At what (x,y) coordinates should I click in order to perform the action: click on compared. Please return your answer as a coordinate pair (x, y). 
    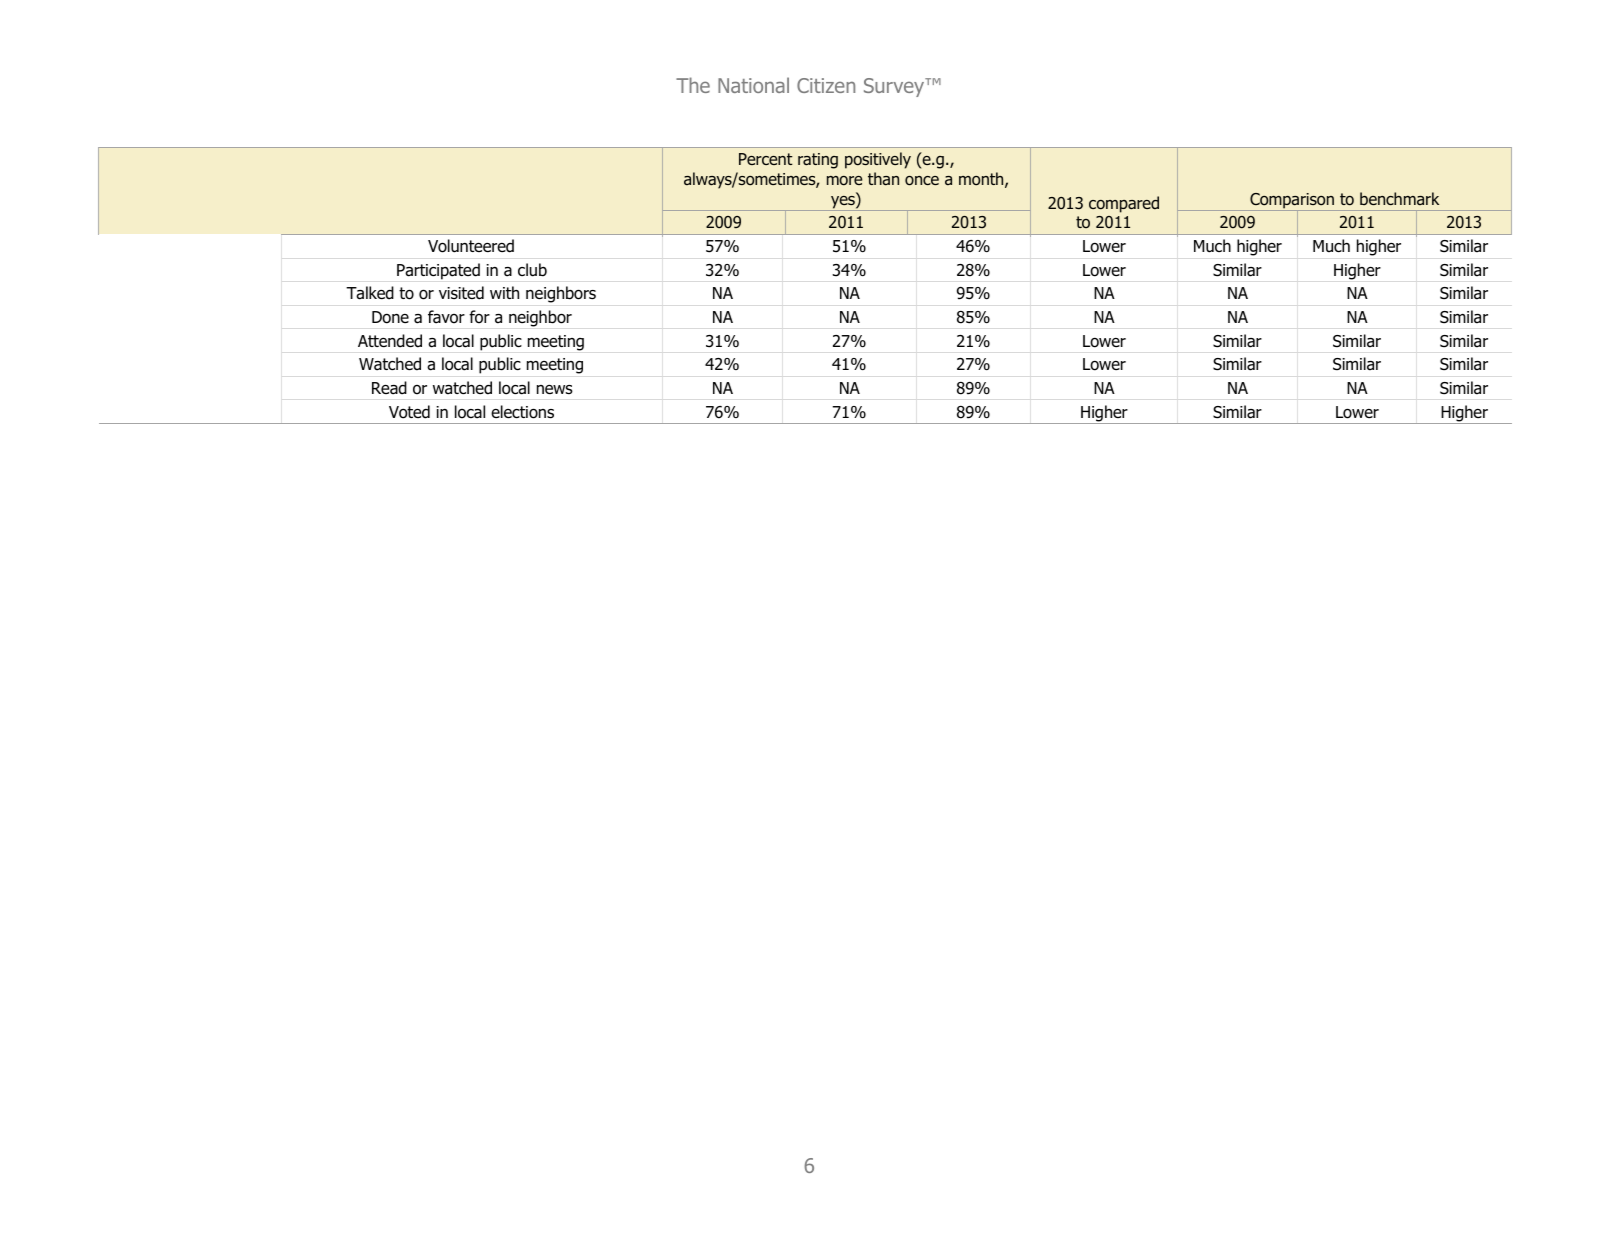
    Looking at the image, I should click on (1124, 204).
